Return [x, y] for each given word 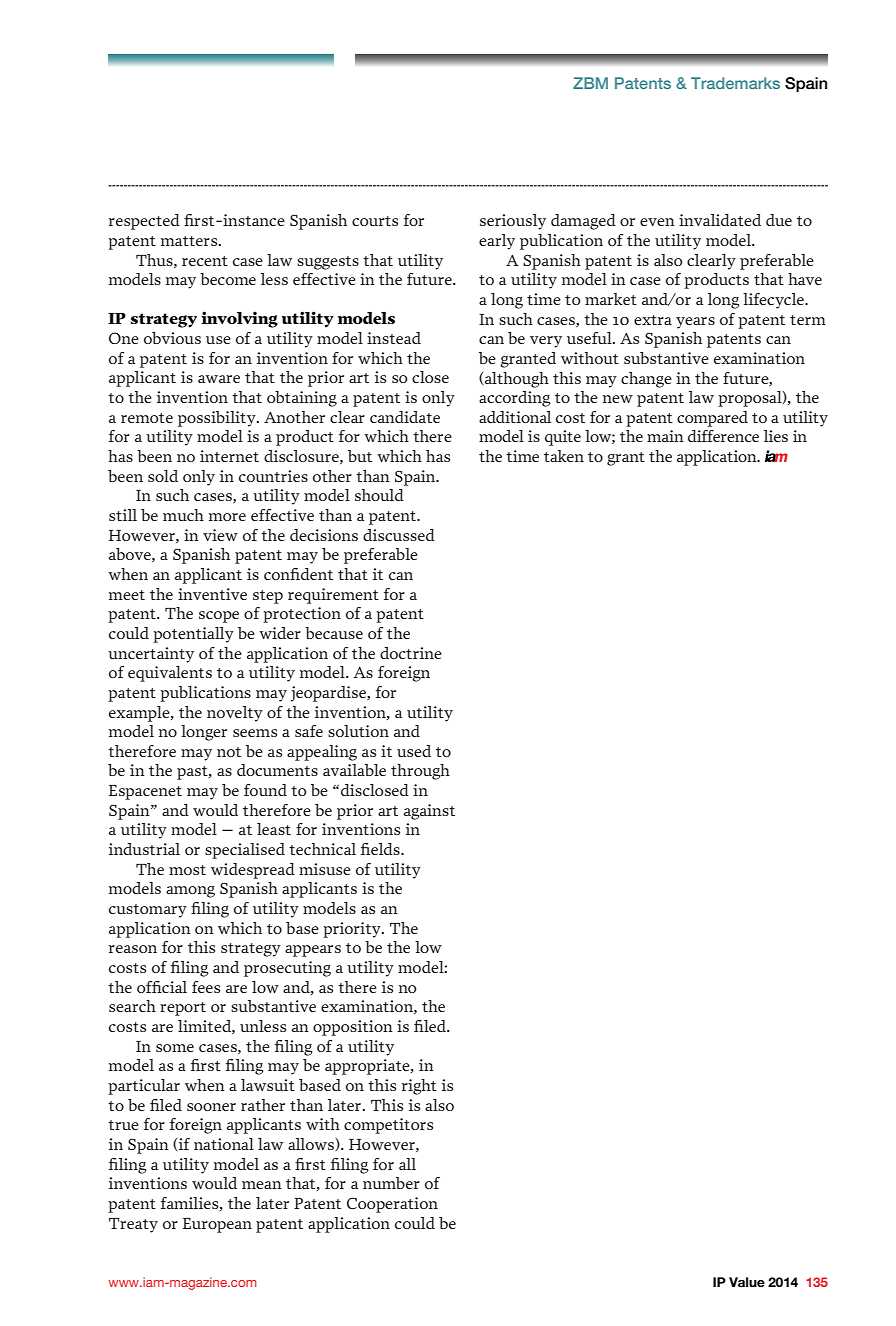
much [183, 515]
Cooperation [392, 1205]
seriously [513, 222]
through [420, 772]
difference [723, 436]
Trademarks [735, 83]
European [217, 1225]
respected [144, 222]
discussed [399, 535]
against [429, 812]
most [187, 870]
